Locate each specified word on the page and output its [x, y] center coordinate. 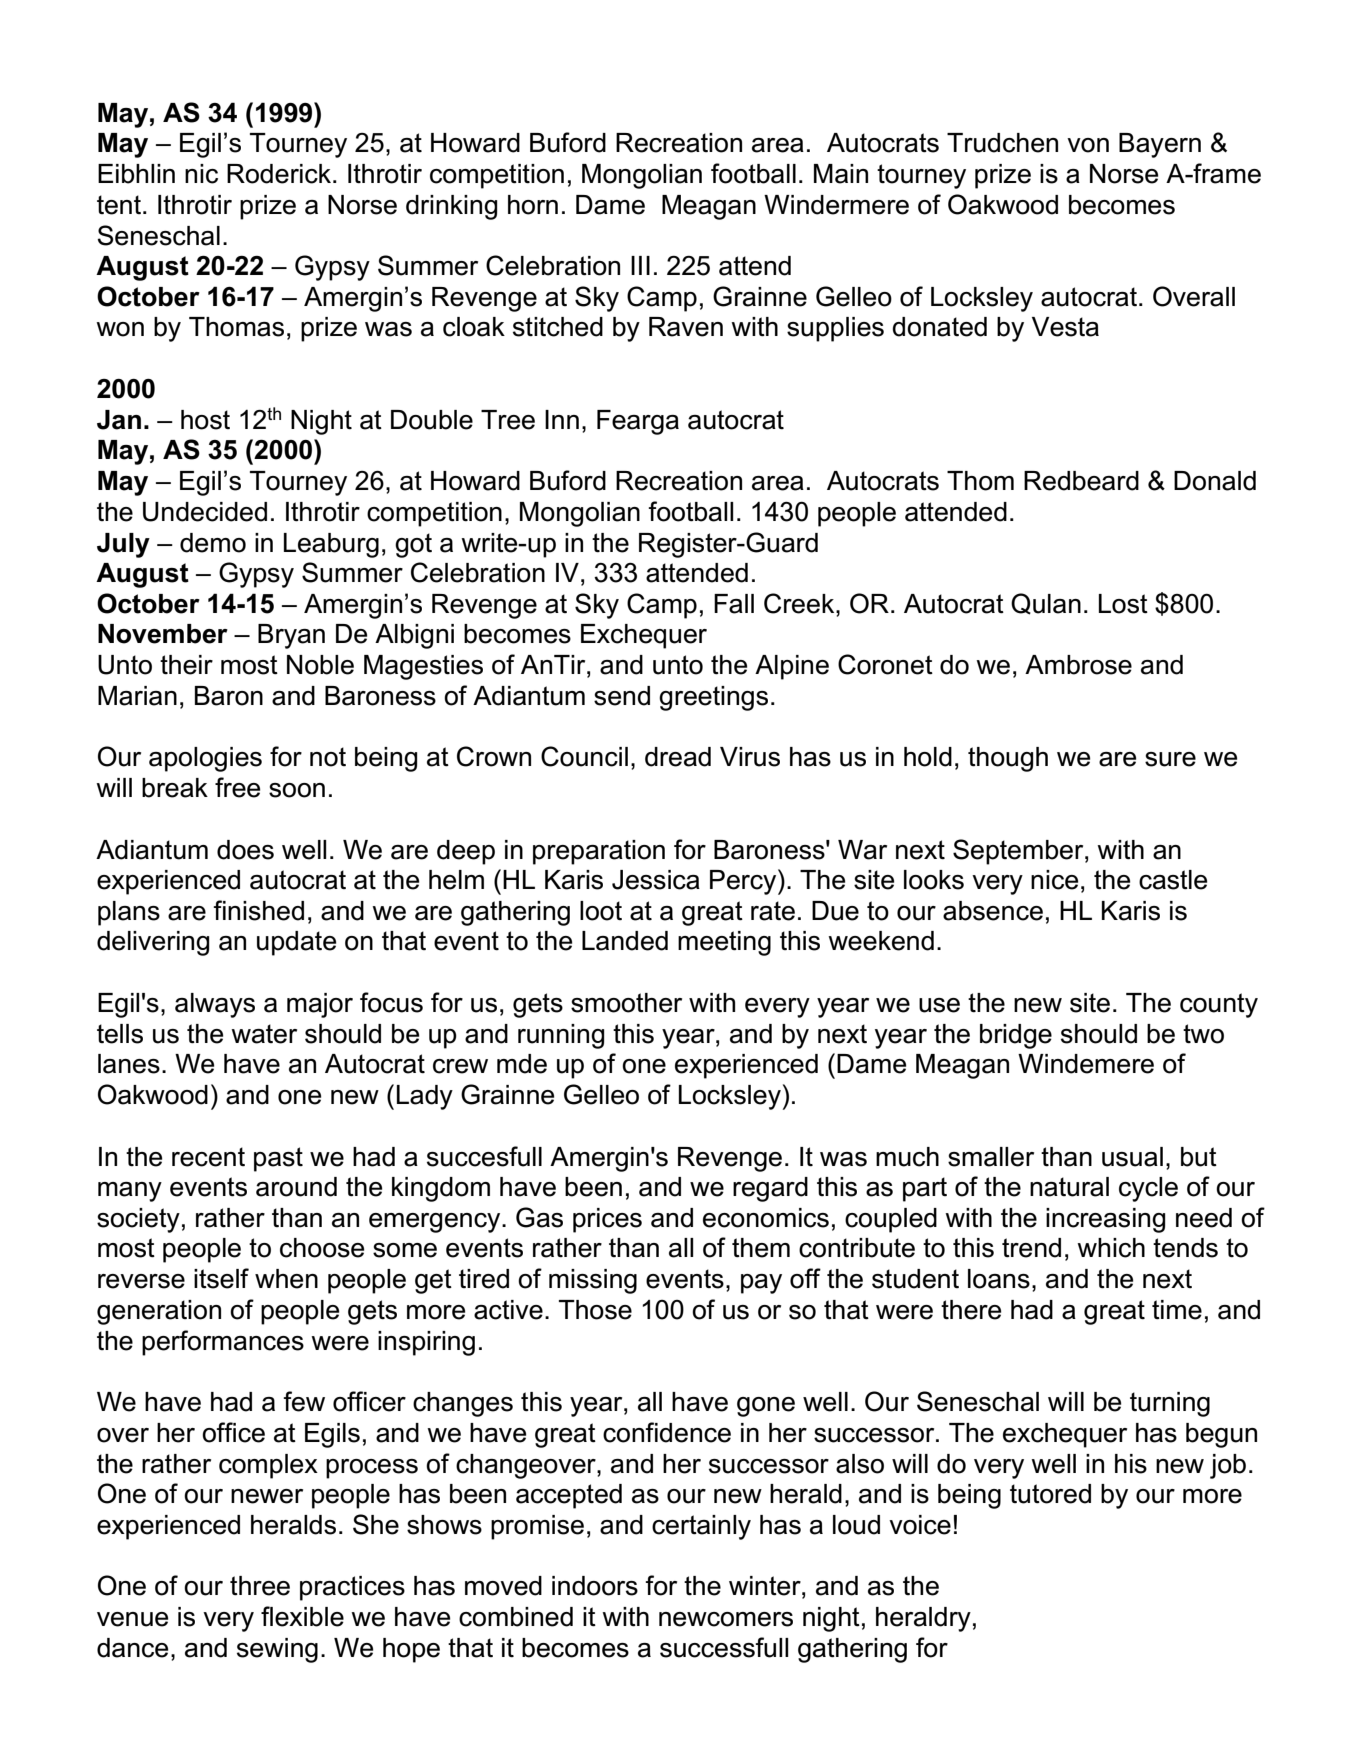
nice [1054, 880]
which [1111, 1248]
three [260, 1586]
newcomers [726, 1619]
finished [258, 910]
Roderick [280, 174]
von [1088, 145]
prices [607, 1220]
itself [221, 1278]
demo [213, 543]
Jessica [656, 880]
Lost [1123, 604]
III [640, 265]
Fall [734, 604]
